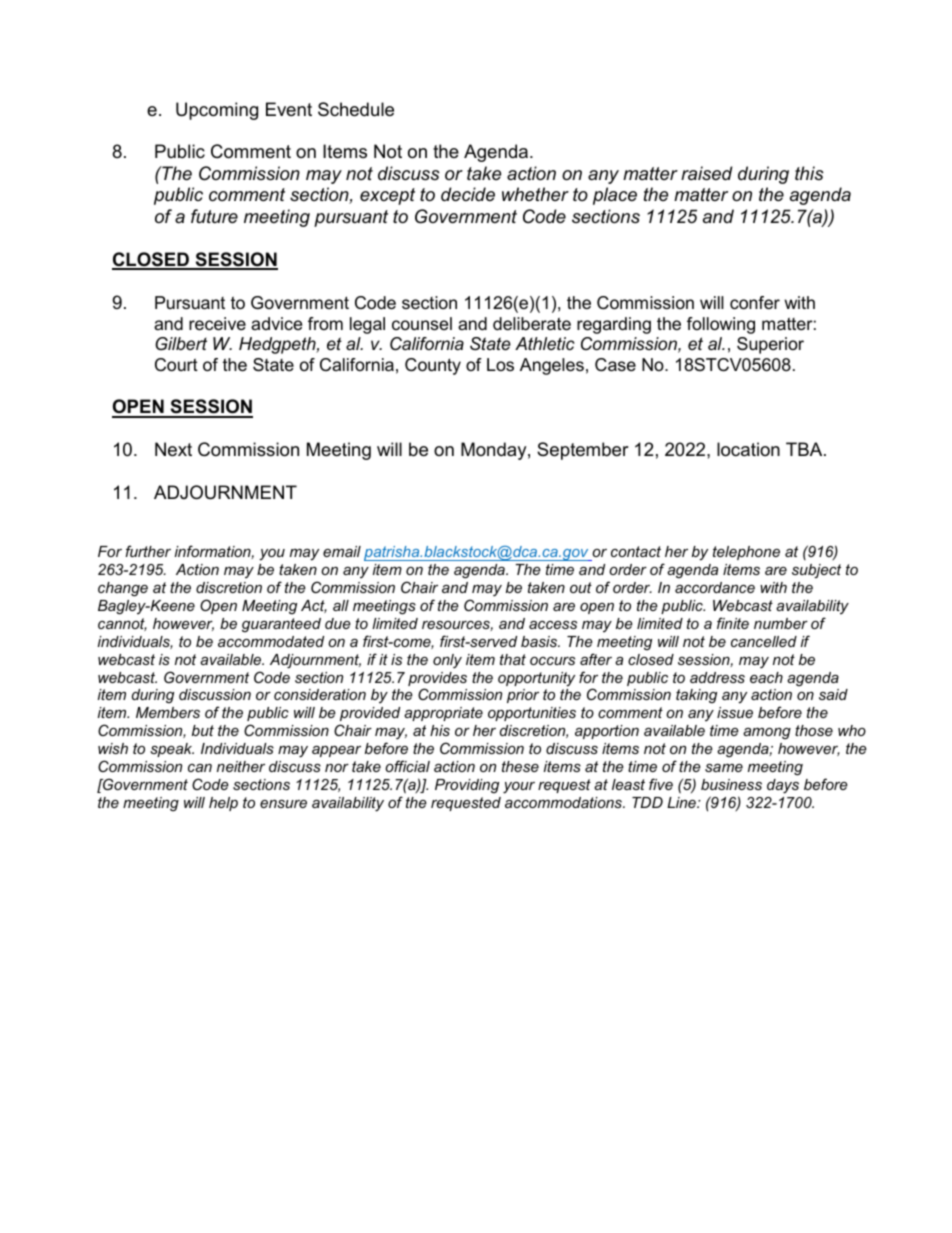 The width and height of the screenshot is (952, 1233). Describe the element at coordinates (223, 804) in the screenshot. I see `help` at that location.
